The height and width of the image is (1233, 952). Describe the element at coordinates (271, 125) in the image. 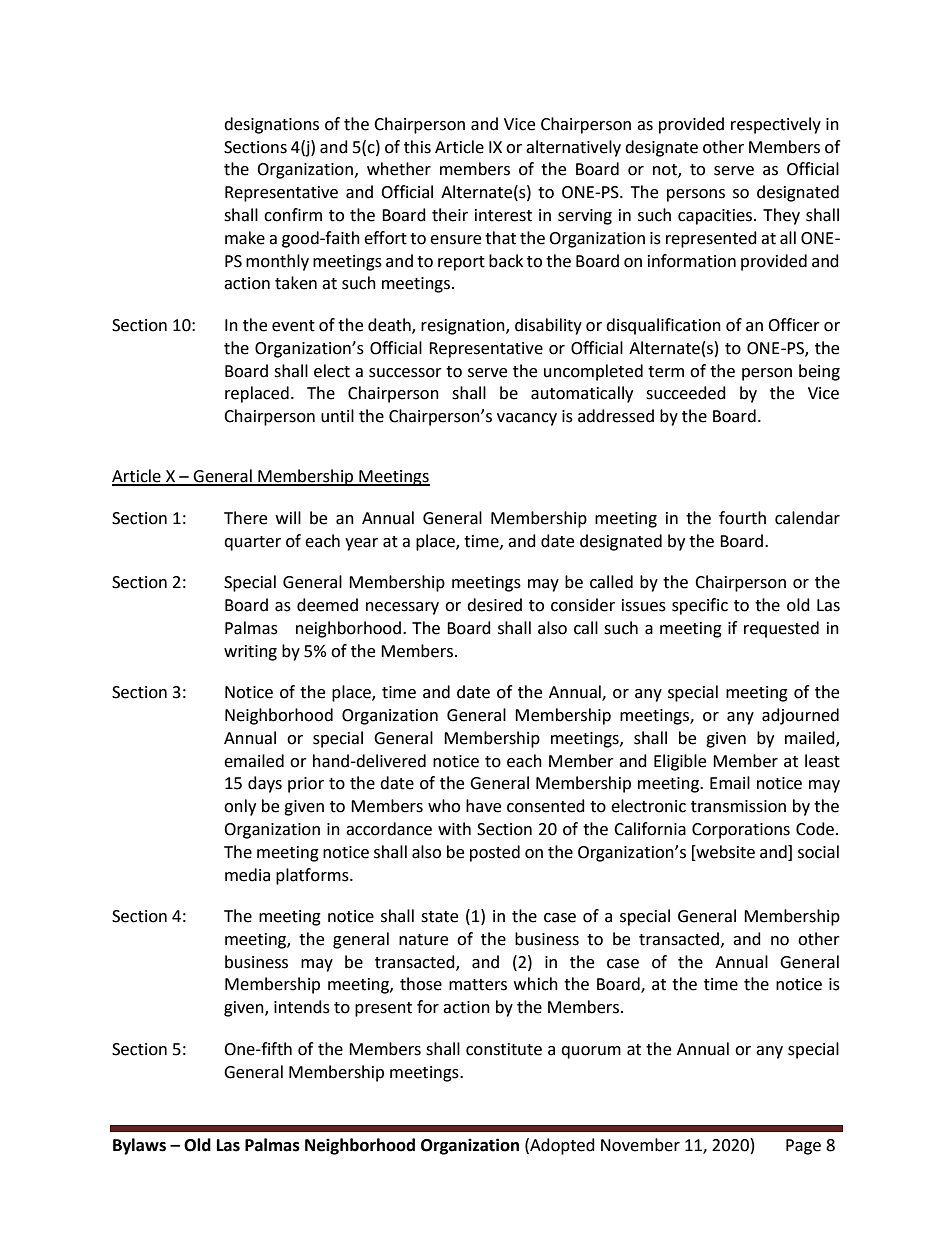

I see `designations` at that location.
